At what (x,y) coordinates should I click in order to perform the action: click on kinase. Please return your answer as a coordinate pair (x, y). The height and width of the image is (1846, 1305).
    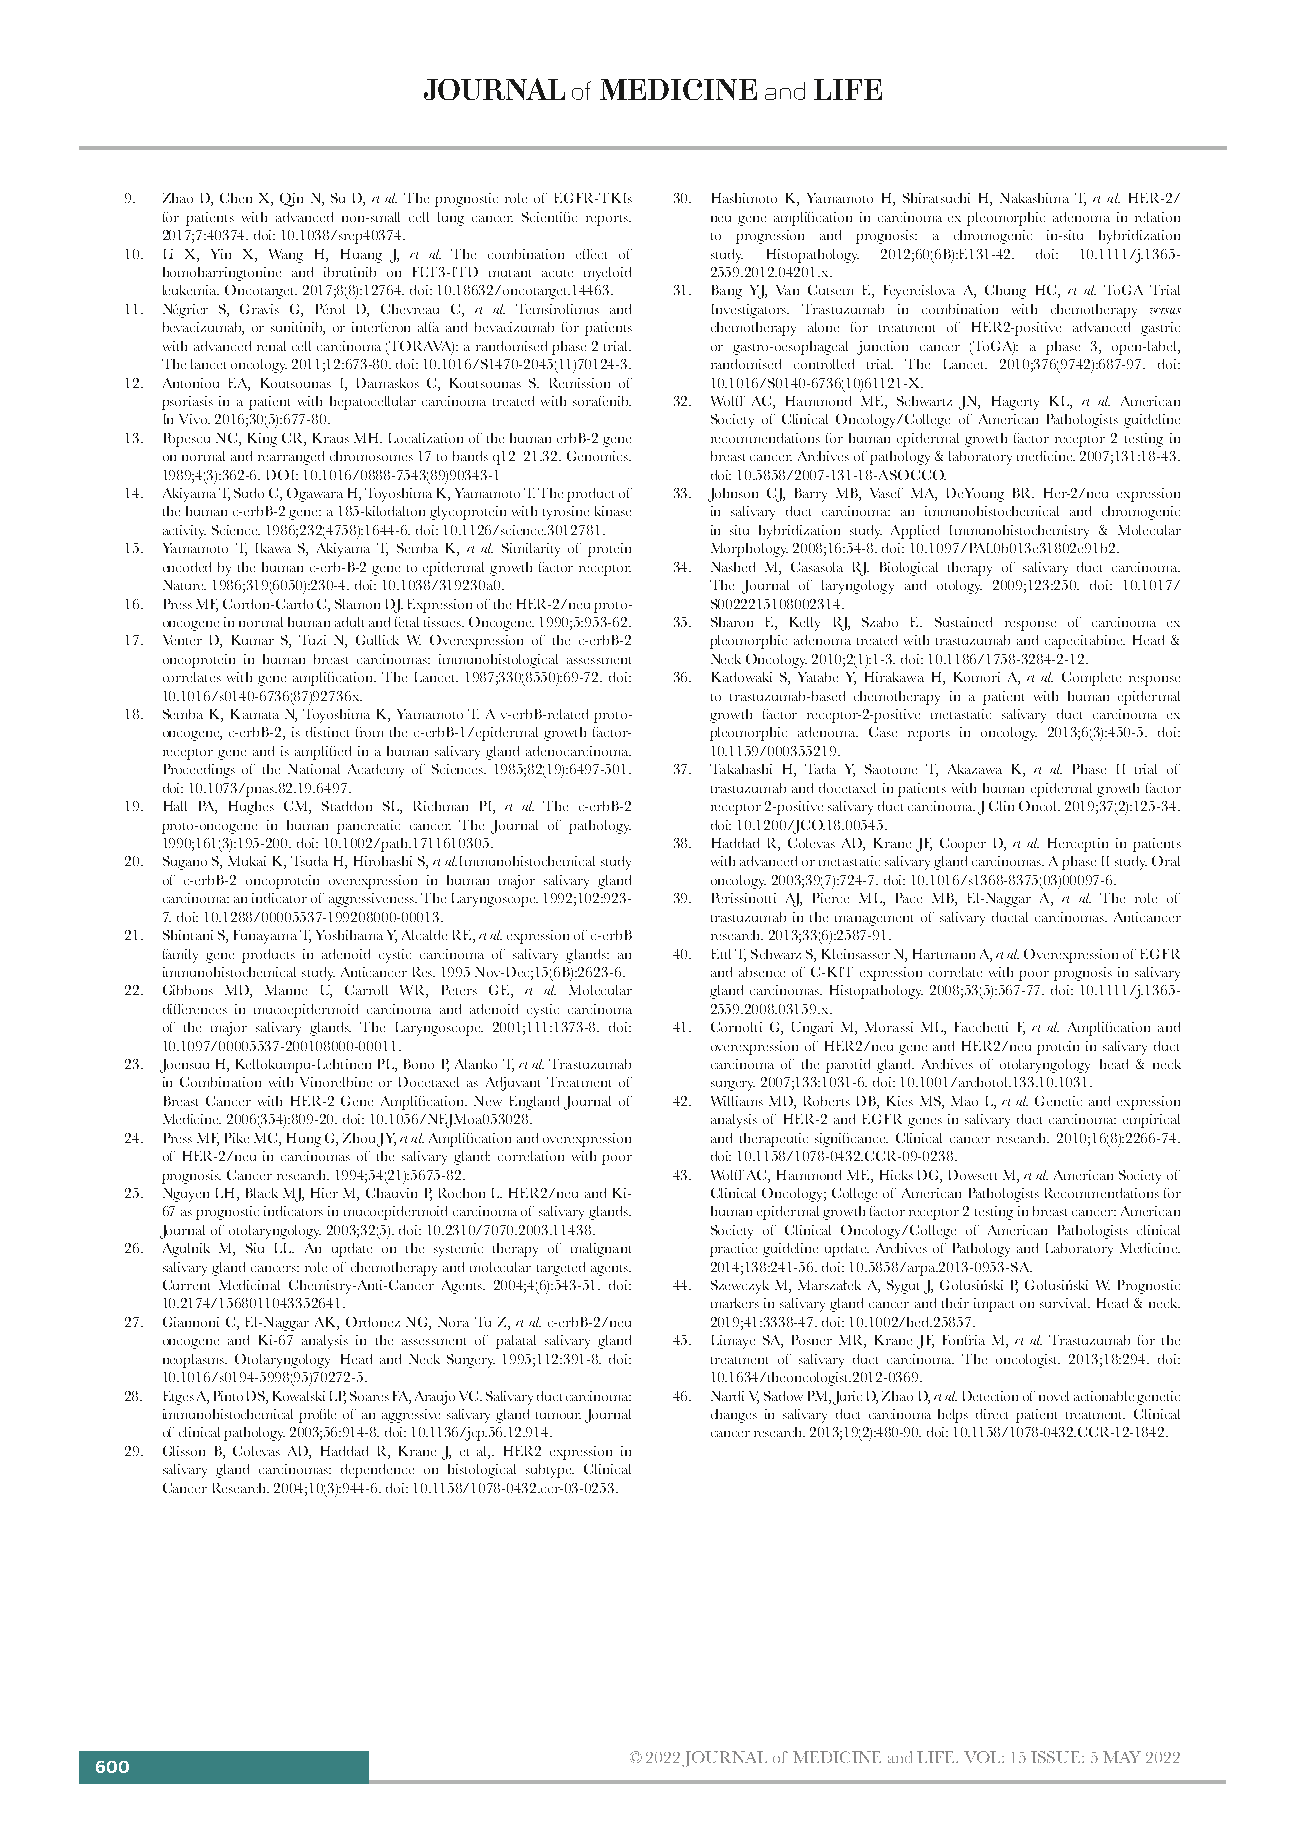
    Looking at the image, I should click on (613, 511).
